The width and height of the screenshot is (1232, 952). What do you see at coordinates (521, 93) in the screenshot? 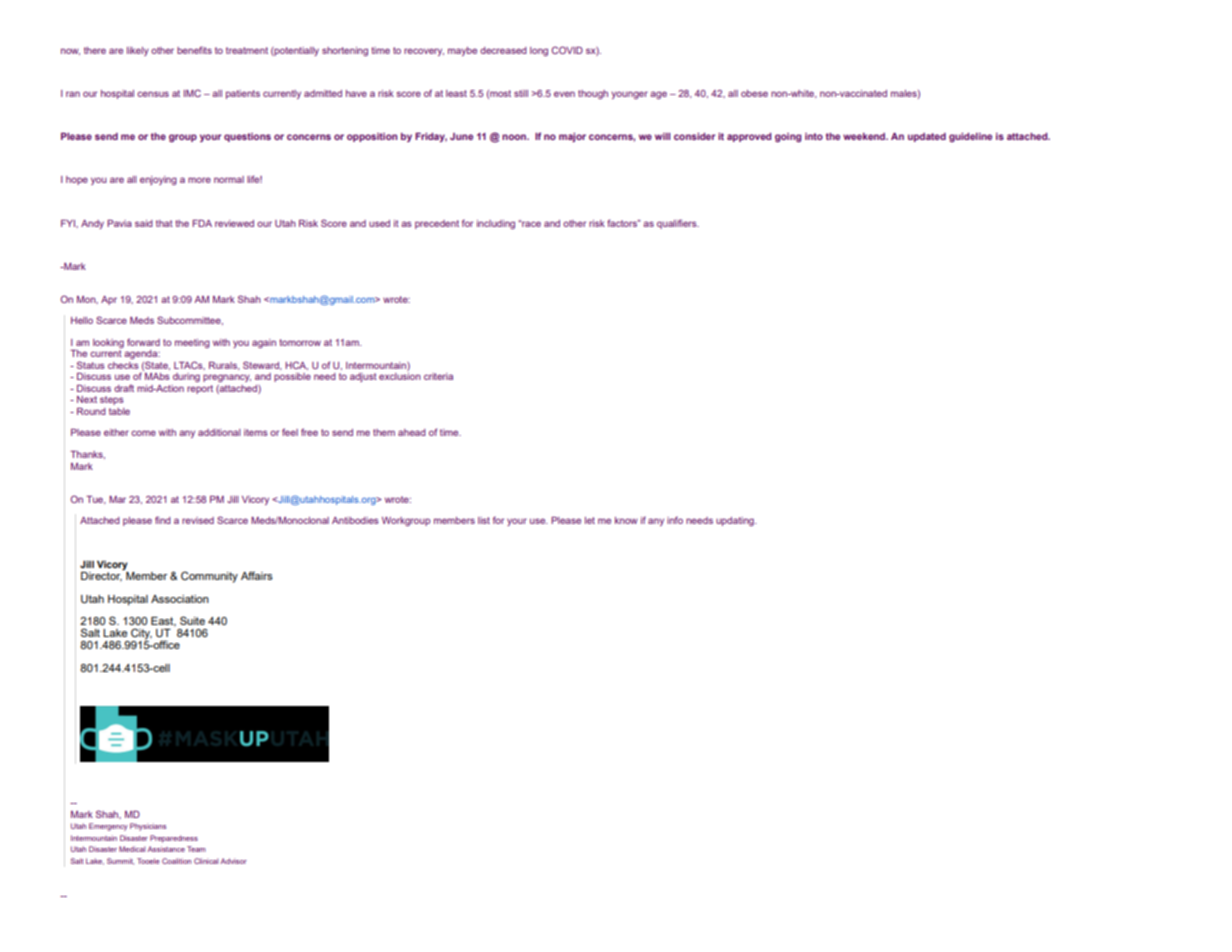
I see `still` at bounding box center [521, 93].
